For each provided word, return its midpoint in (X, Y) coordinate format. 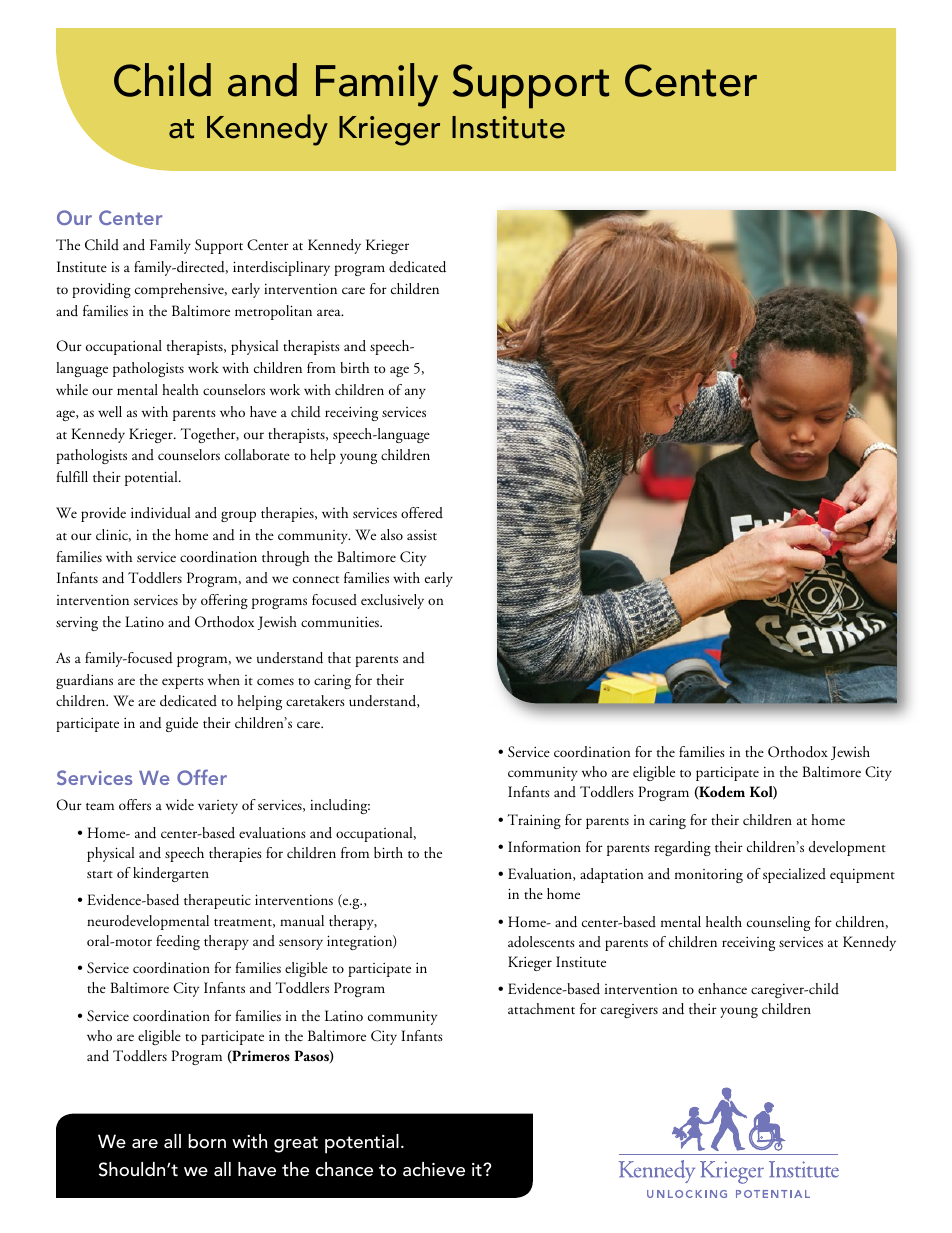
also (392, 534)
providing (101, 290)
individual (160, 513)
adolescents (541, 942)
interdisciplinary (281, 268)
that (339, 657)
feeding (178, 942)
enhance (722, 988)
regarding (682, 848)
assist (422, 535)
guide (182, 724)
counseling (778, 923)
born (207, 1141)
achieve (434, 1169)
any (415, 393)
